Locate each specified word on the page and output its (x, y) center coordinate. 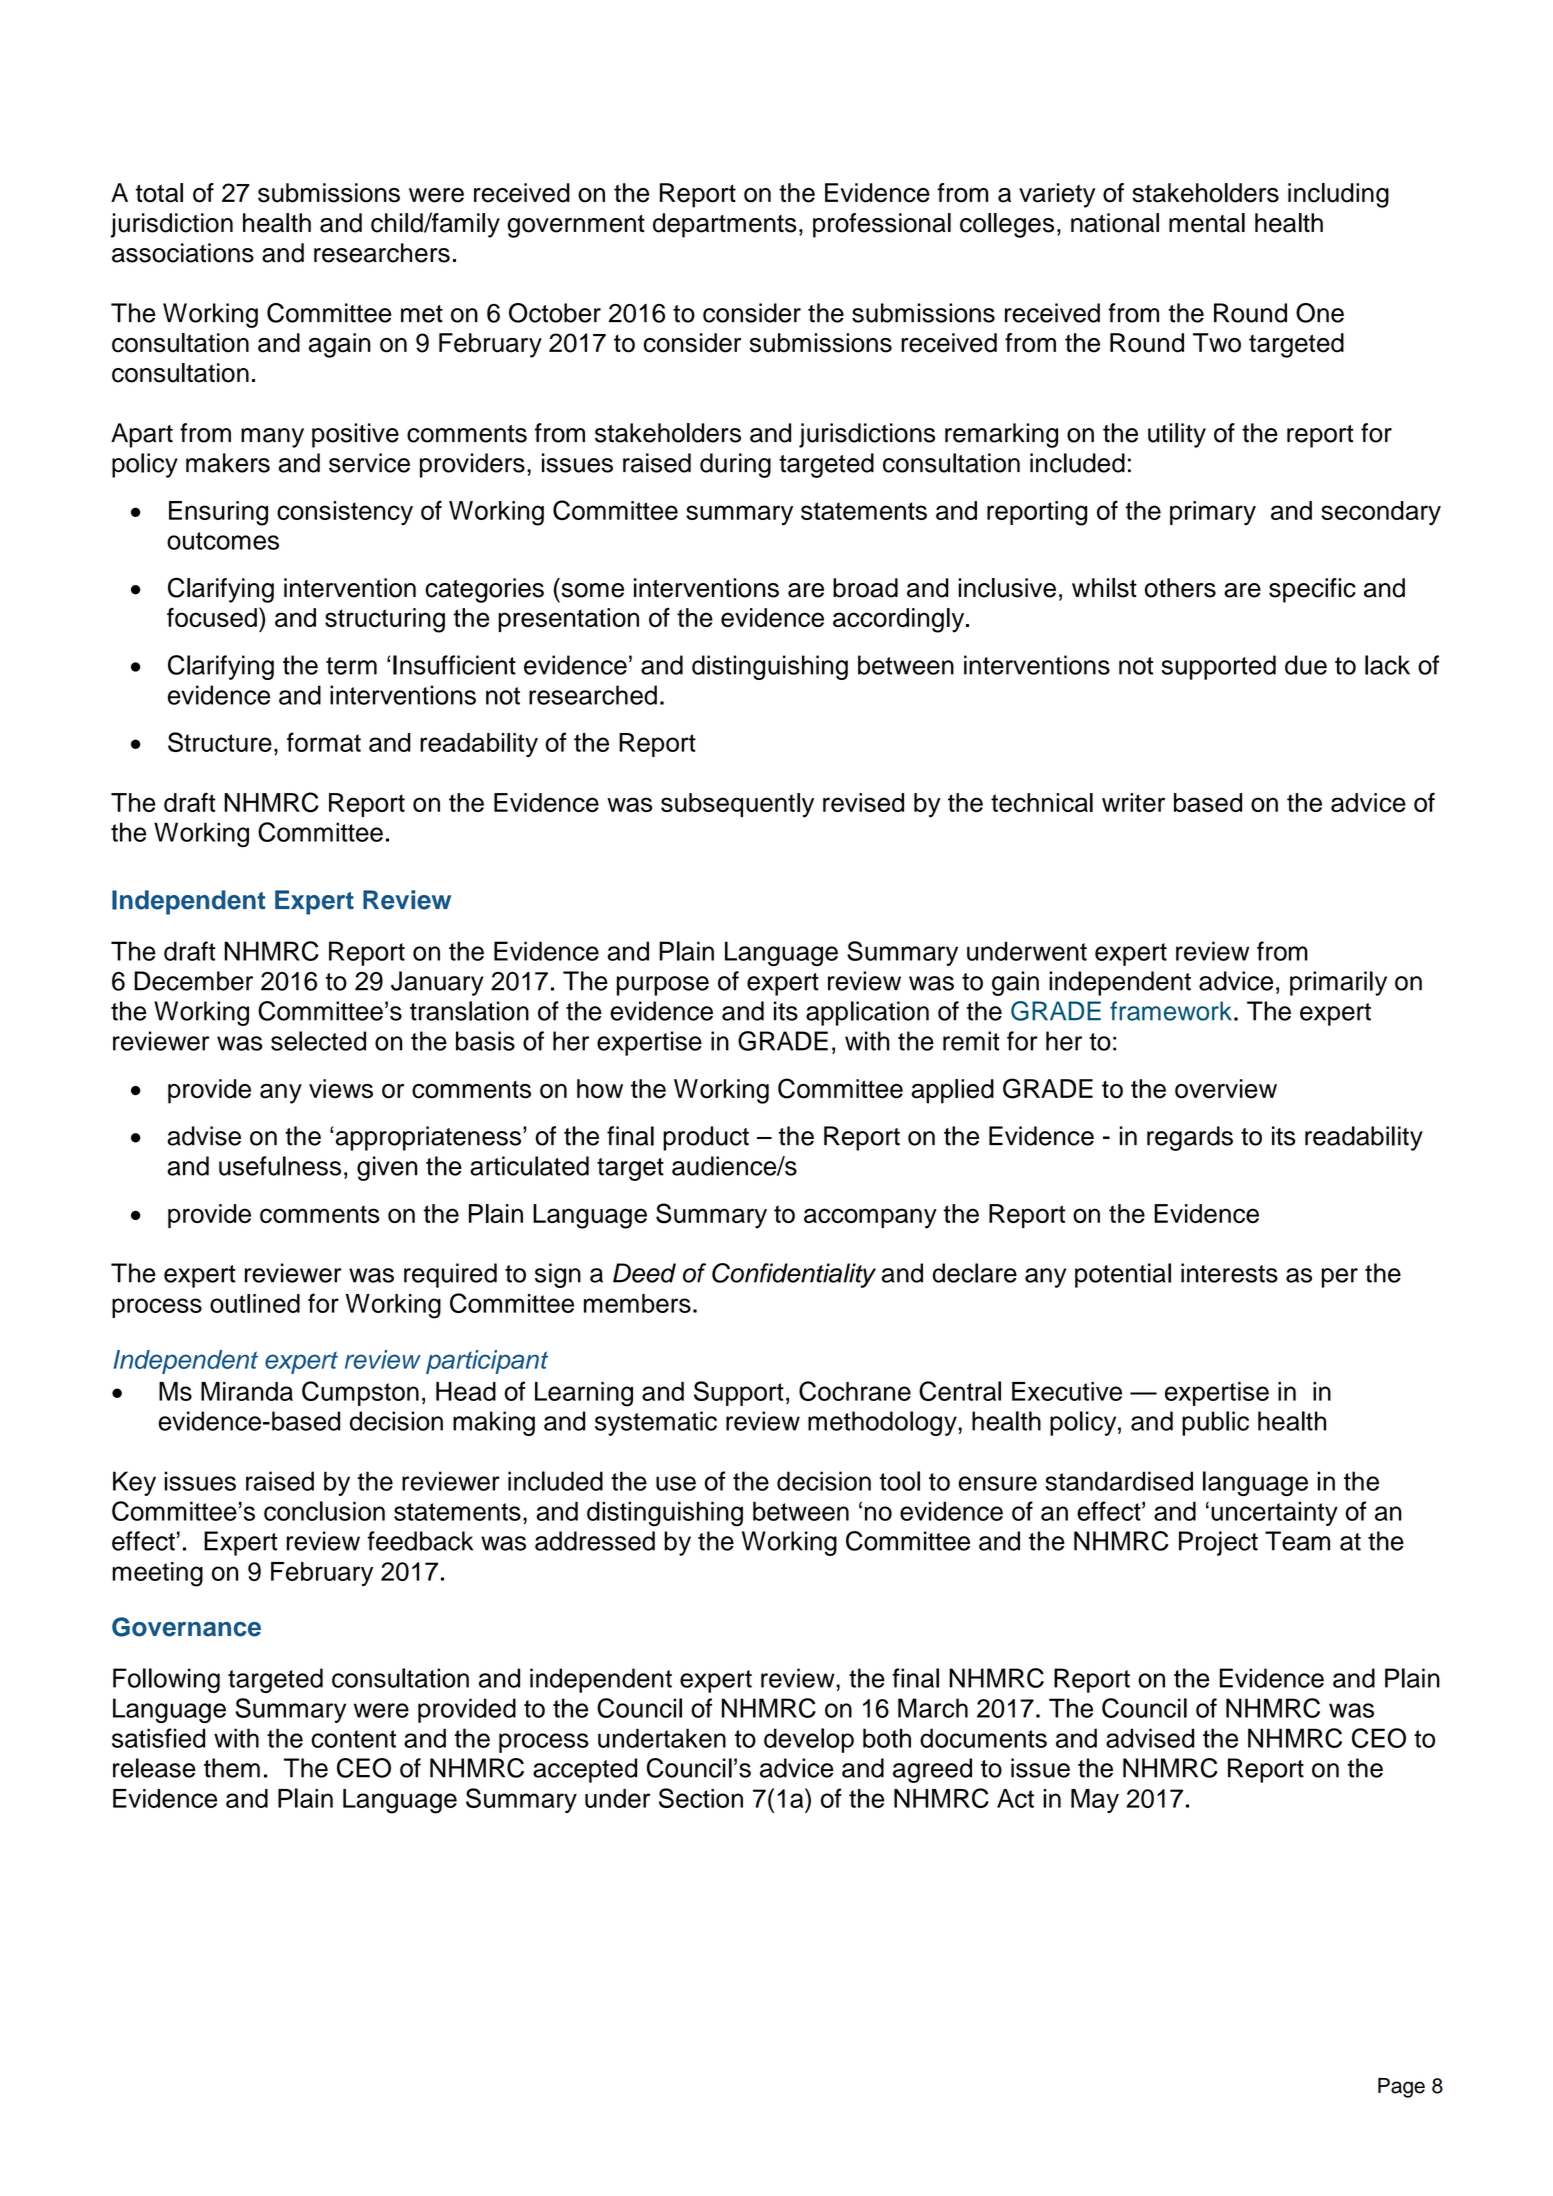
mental (1207, 223)
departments (725, 225)
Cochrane (855, 1391)
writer (1133, 802)
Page (1401, 2088)
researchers (382, 253)
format (324, 742)
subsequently (737, 805)
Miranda (247, 1391)
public (1215, 1423)
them (232, 1768)
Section (701, 1798)
